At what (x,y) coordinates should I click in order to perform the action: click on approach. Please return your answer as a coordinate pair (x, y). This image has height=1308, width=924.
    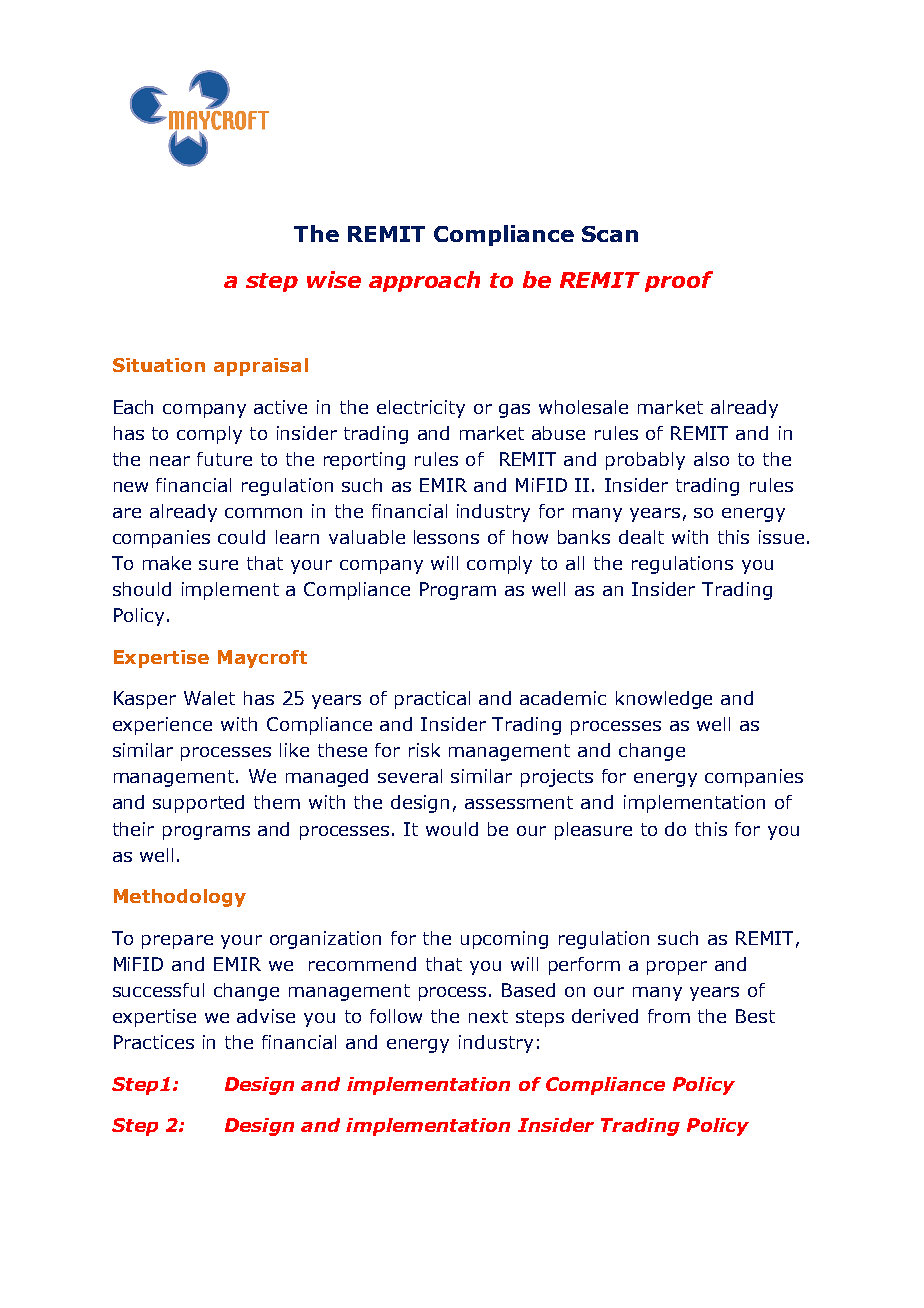
    Looking at the image, I should click on (424, 281).
